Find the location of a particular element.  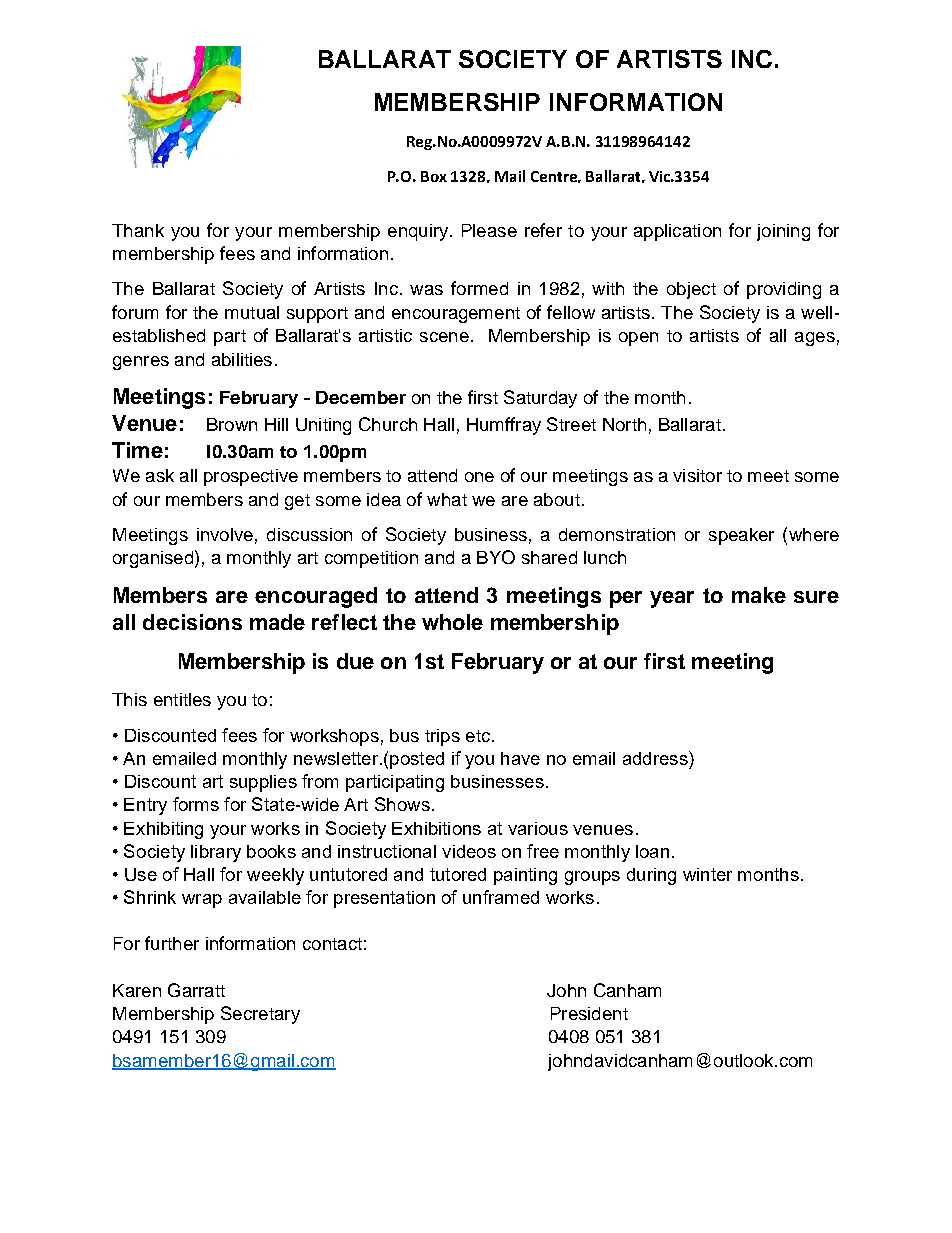

Thank is located at coordinates (138, 230).
